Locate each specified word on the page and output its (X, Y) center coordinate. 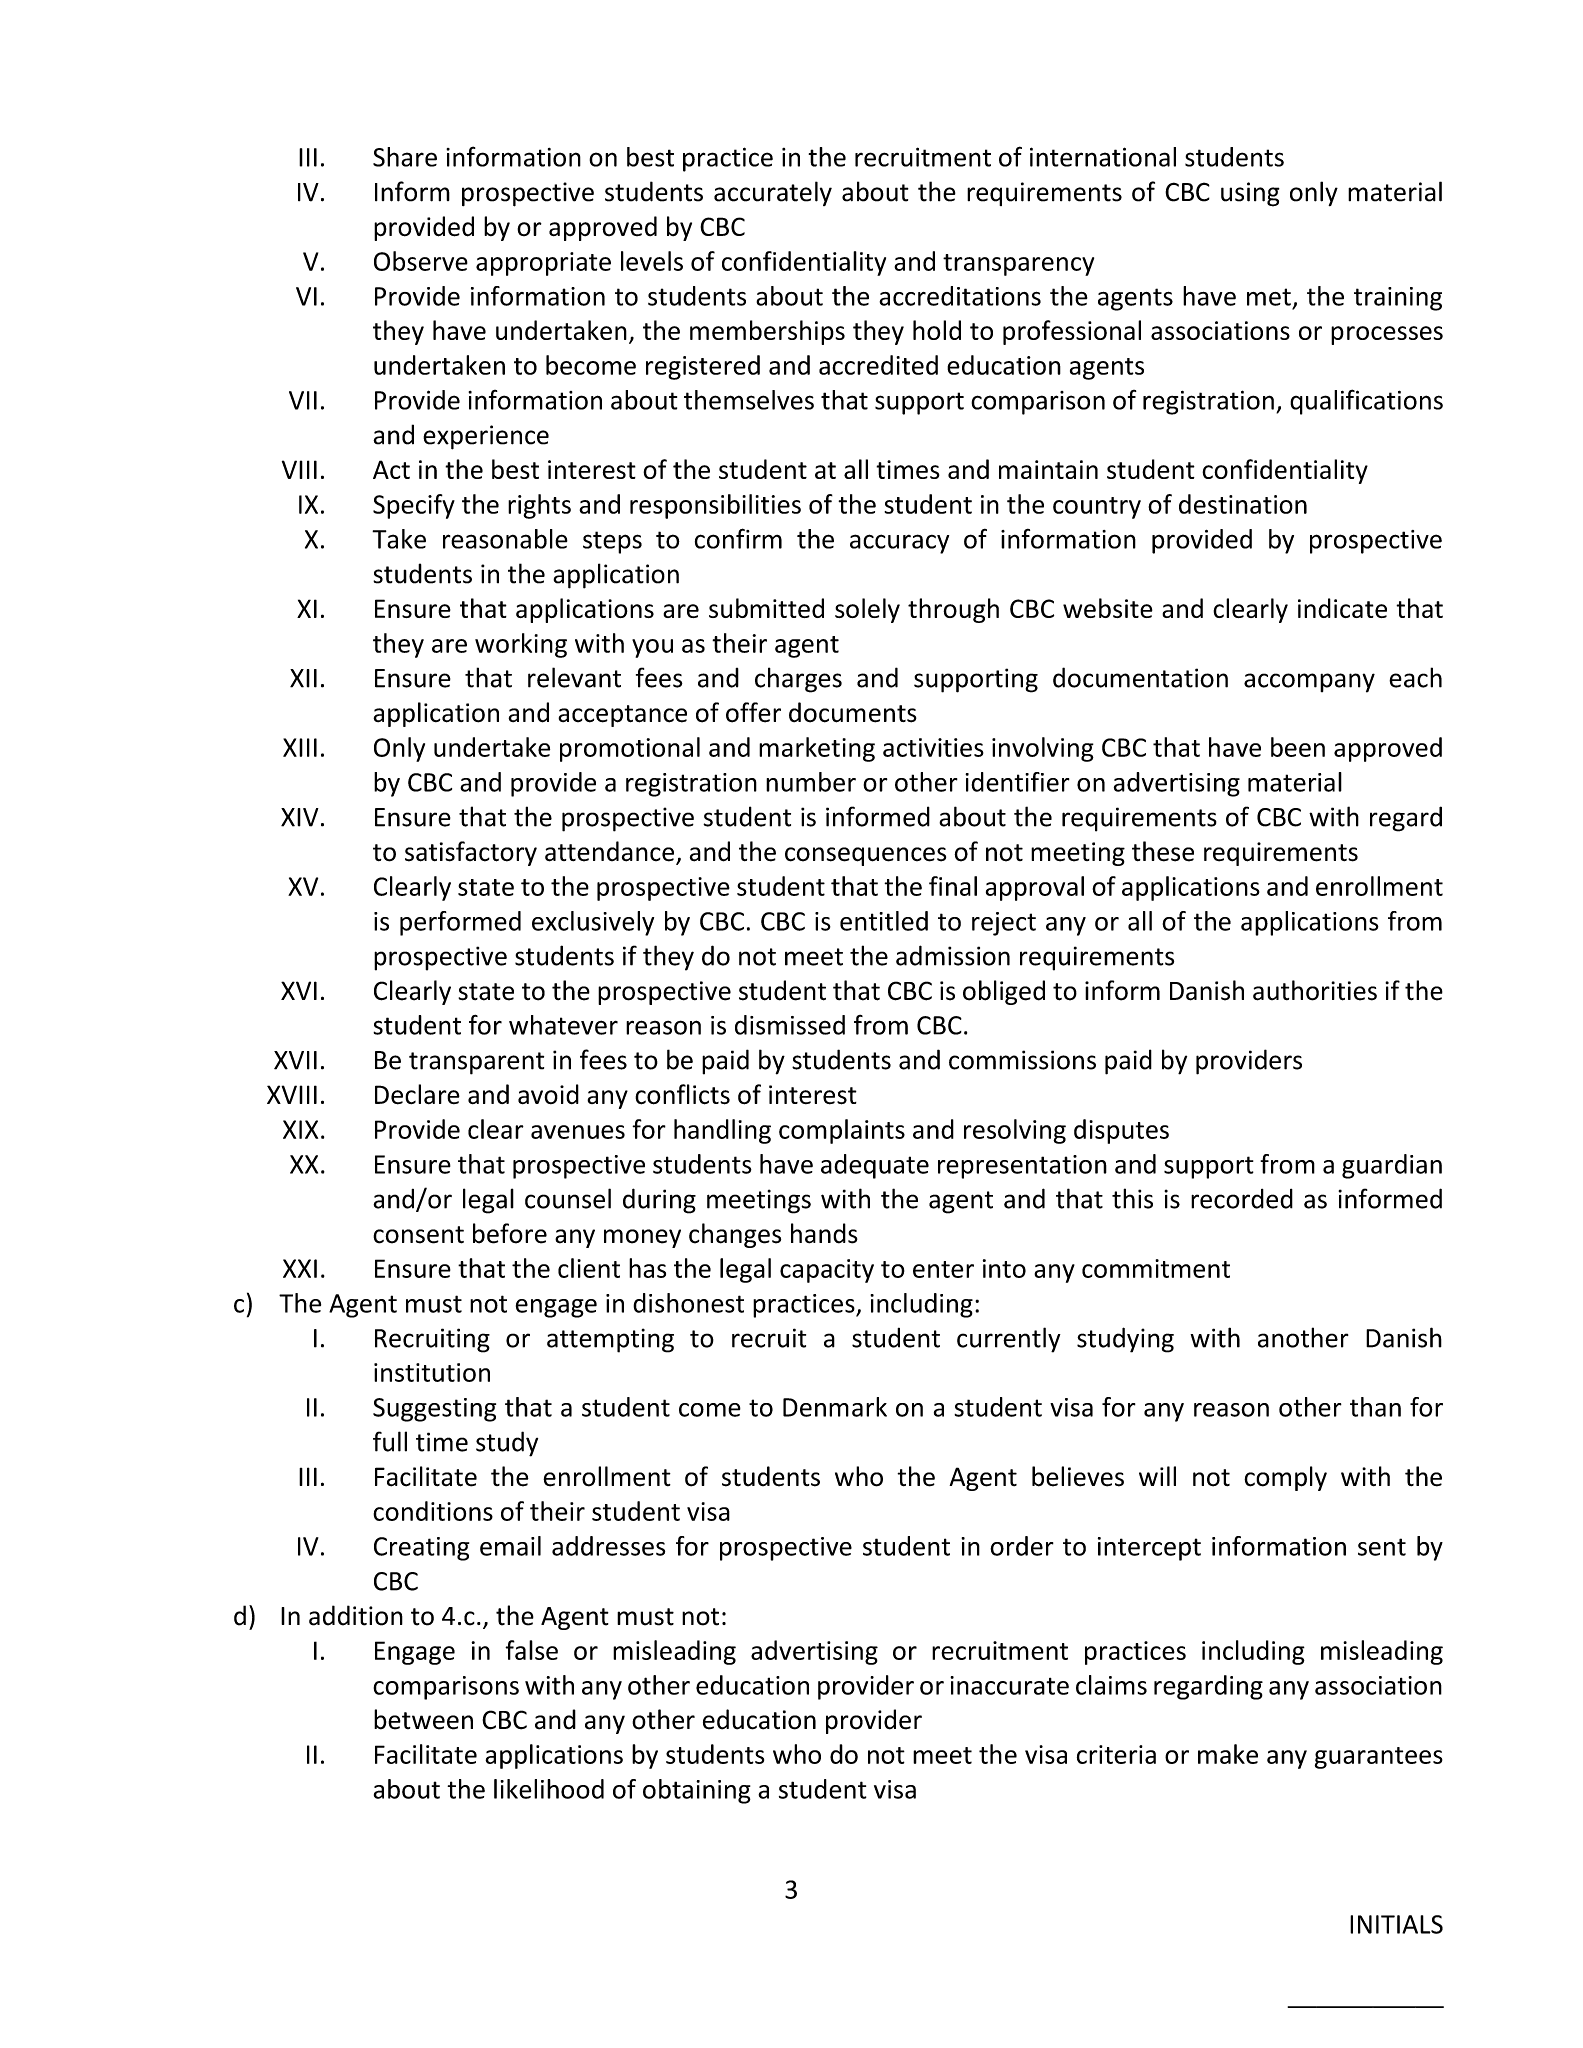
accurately (773, 193)
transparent (476, 1063)
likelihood (549, 1789)
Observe (421, 261)
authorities (1315, 990)
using (1250, 194)
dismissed (790, 1025)
